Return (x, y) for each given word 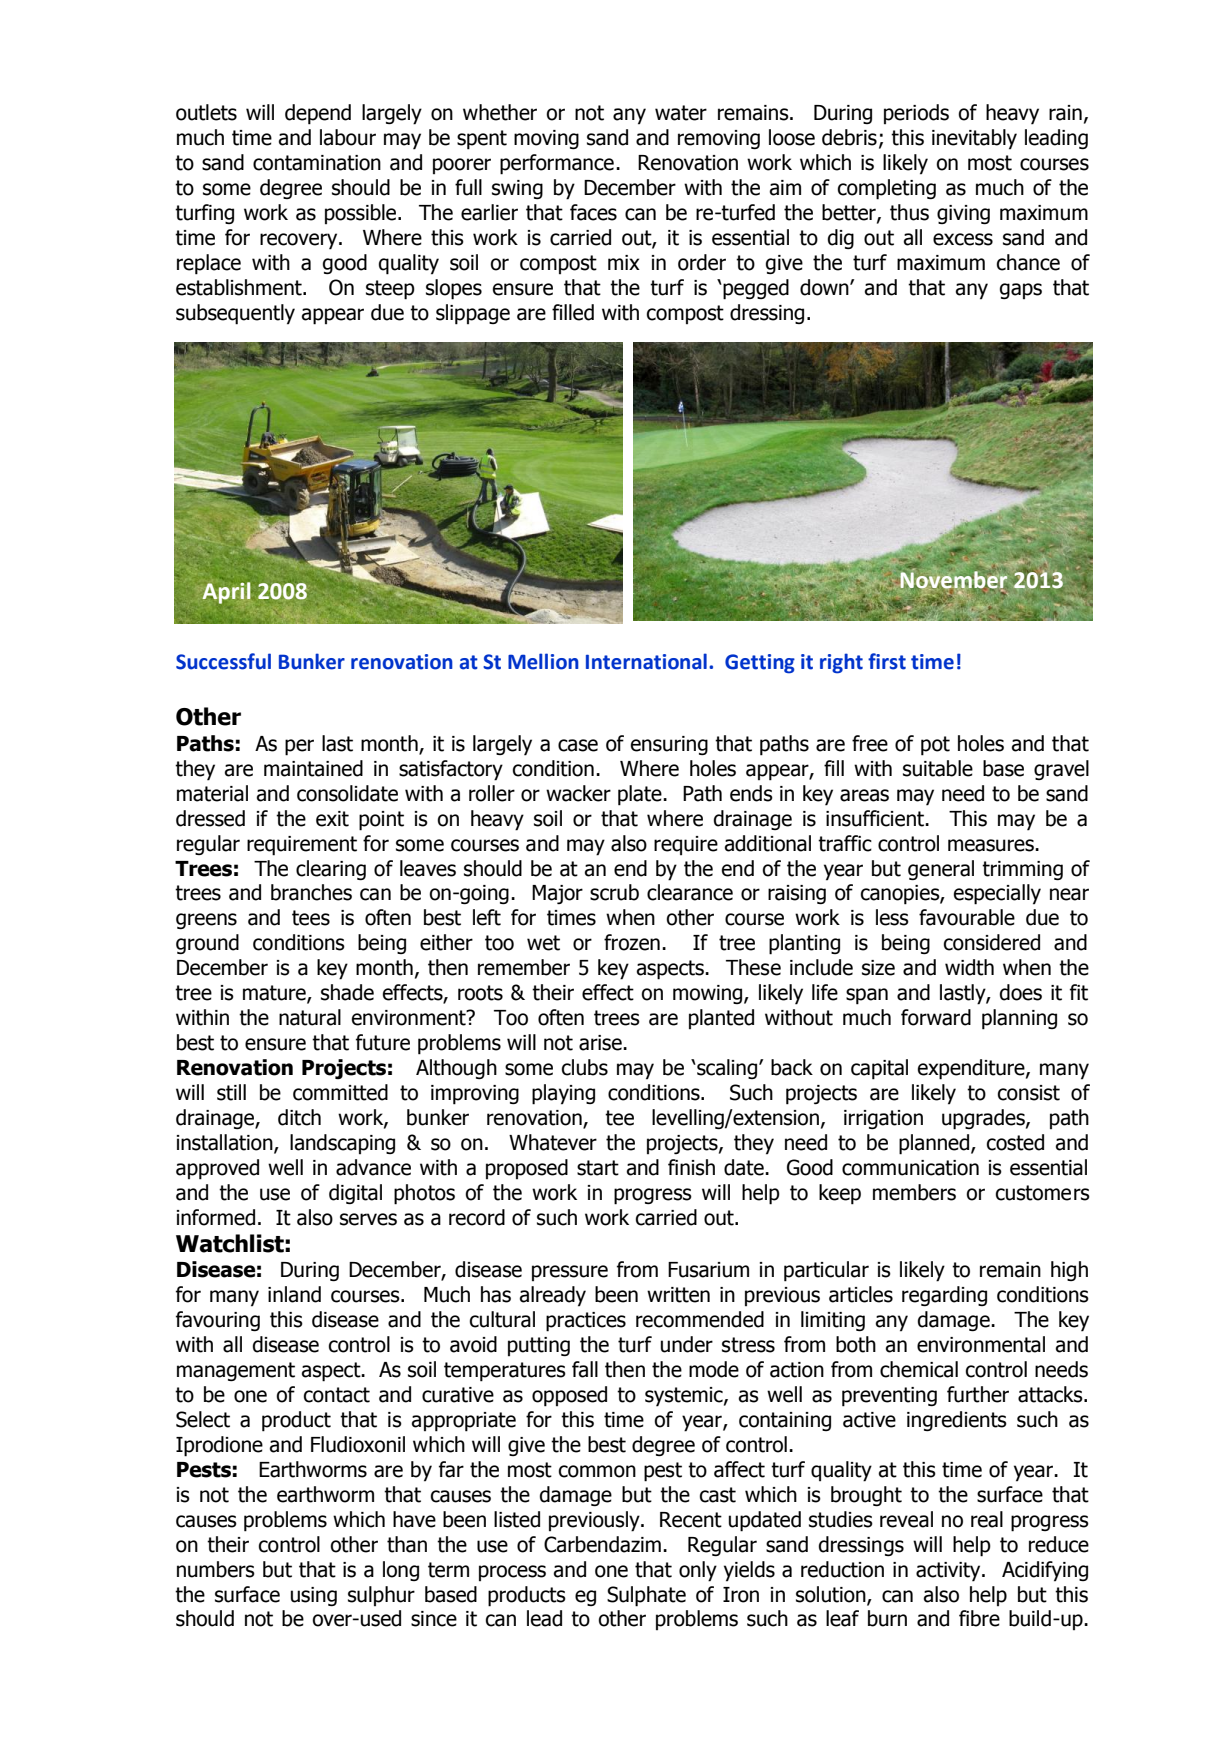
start (598, 1168)
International (646, 661)
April (226, 593)
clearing (331, 870)
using (314, 1596)
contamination (317, 163)
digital (355, 1194)
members (914, 1192)
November (953, 579)
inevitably (974, 139)
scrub (614, 892)
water (681, 113)
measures (992, 845)
